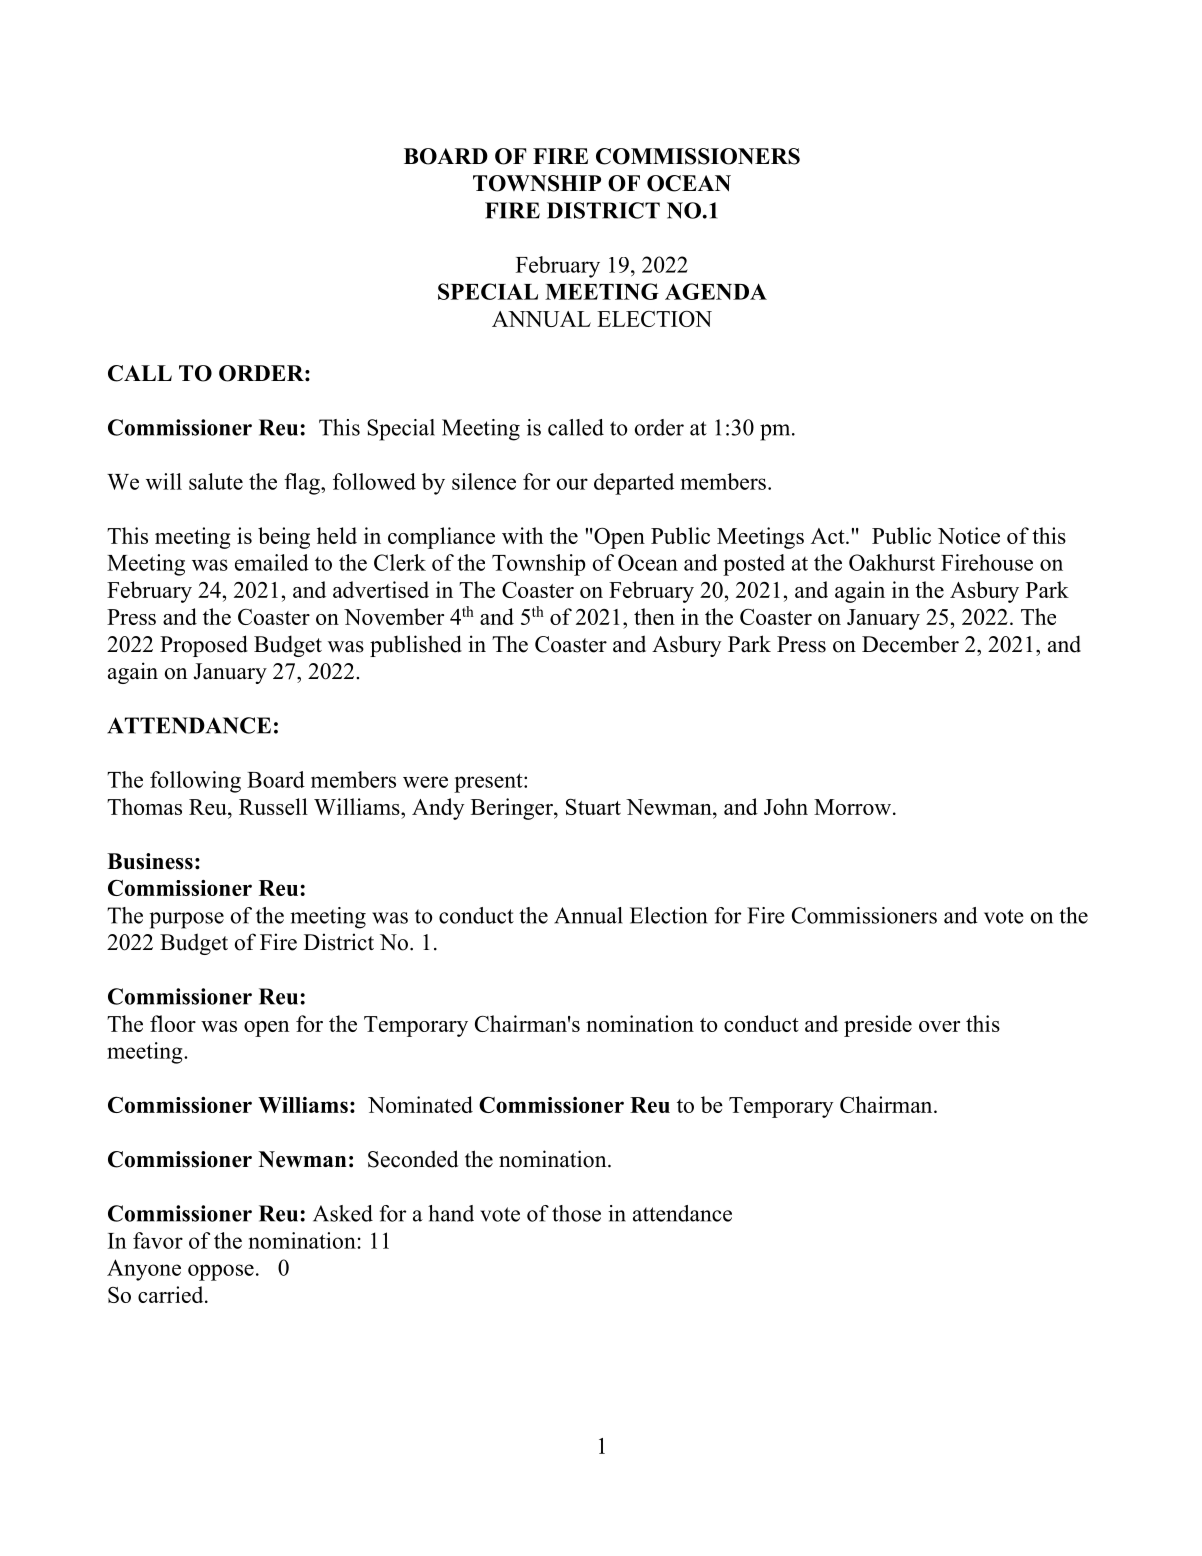 The width and height of the image is (1202, 1556). What do you see at coordinates (852, 807) in the image?
I see `Morrow` at bounding box center [852, 807].
